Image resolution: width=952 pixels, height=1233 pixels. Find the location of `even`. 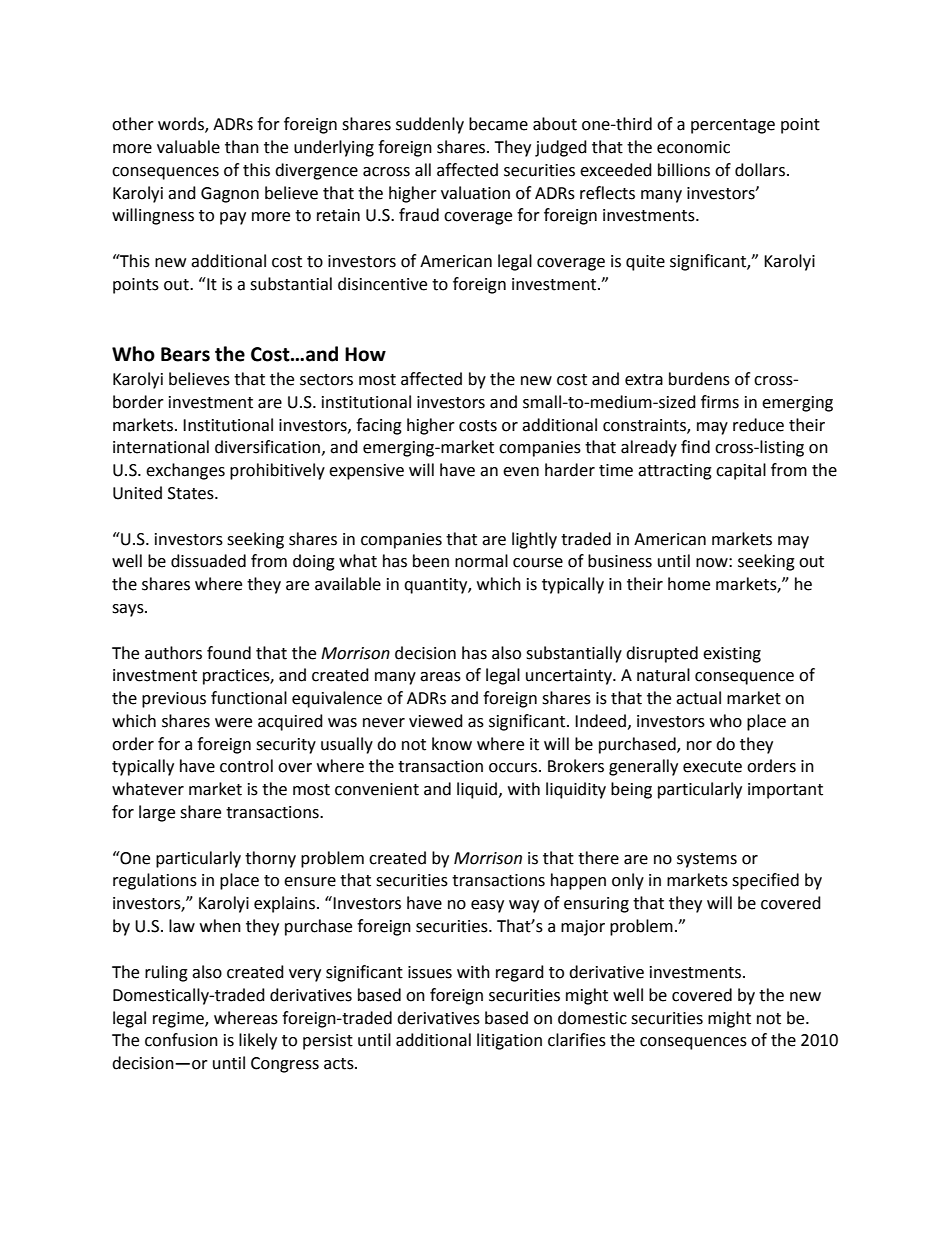

even is located at coordinates (521, 472).
